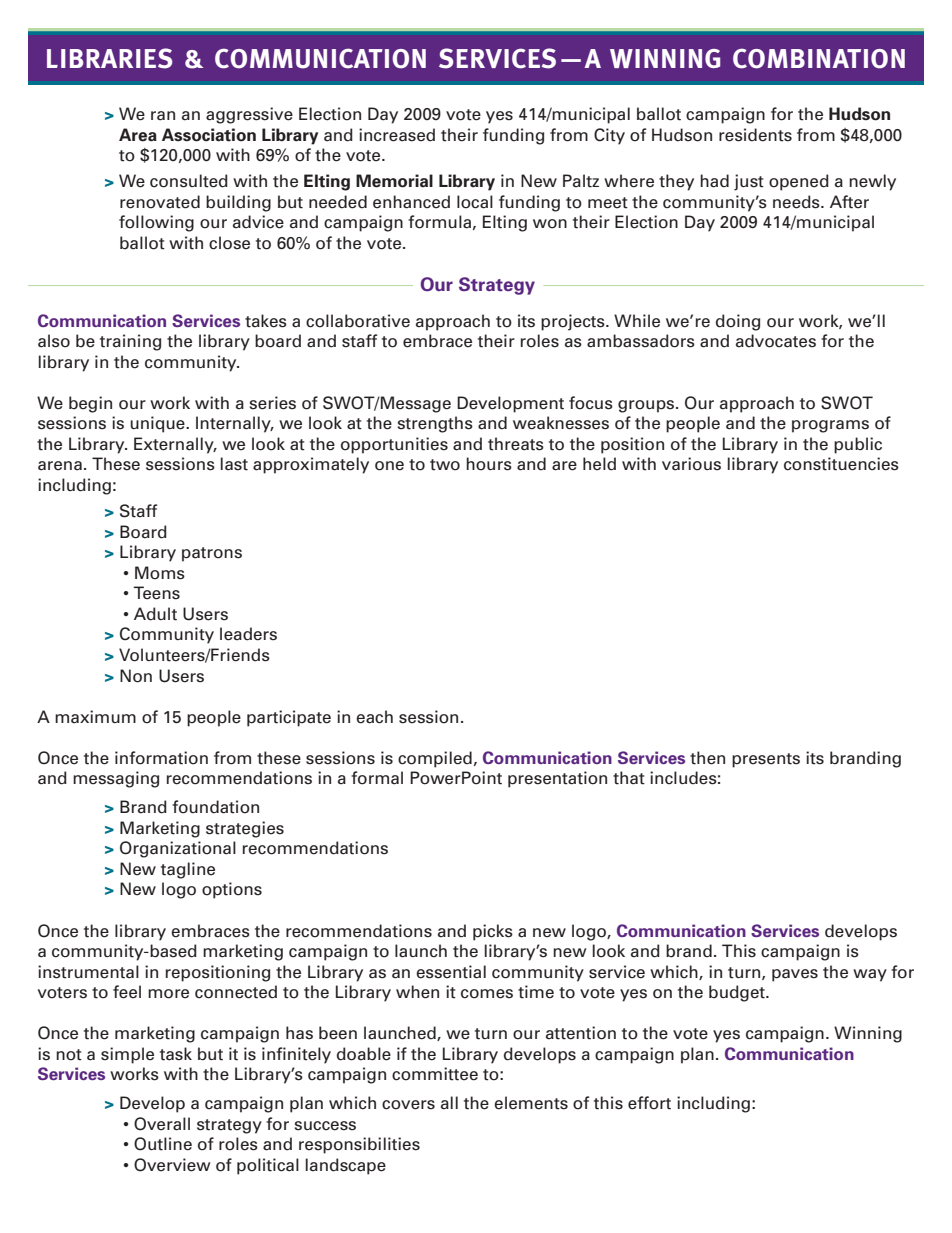  Describe the element at coordinates (109, 58) in the page. I see `LIBRARIES` at that location.
